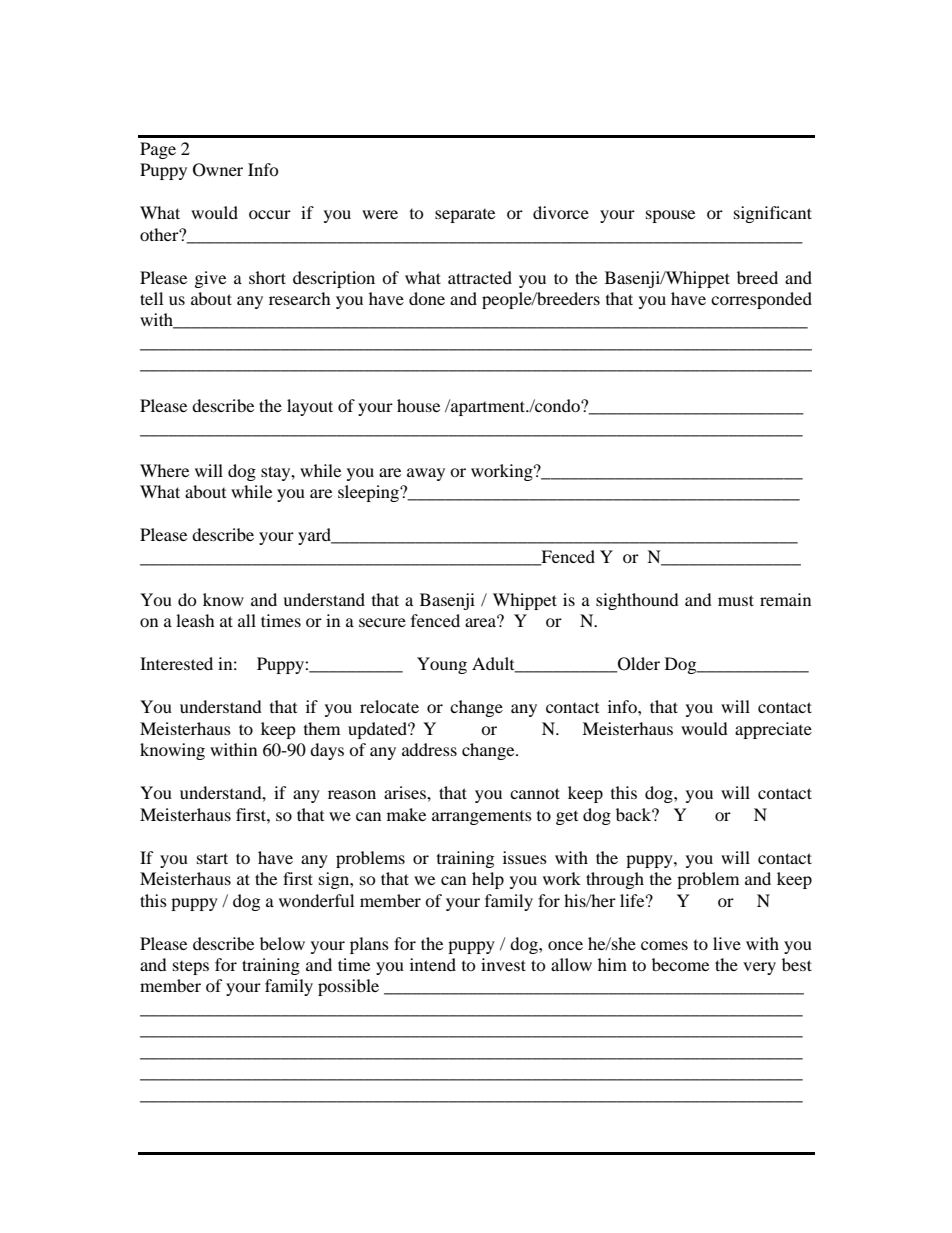  I want to click on corresponded, so click(761, 300).
